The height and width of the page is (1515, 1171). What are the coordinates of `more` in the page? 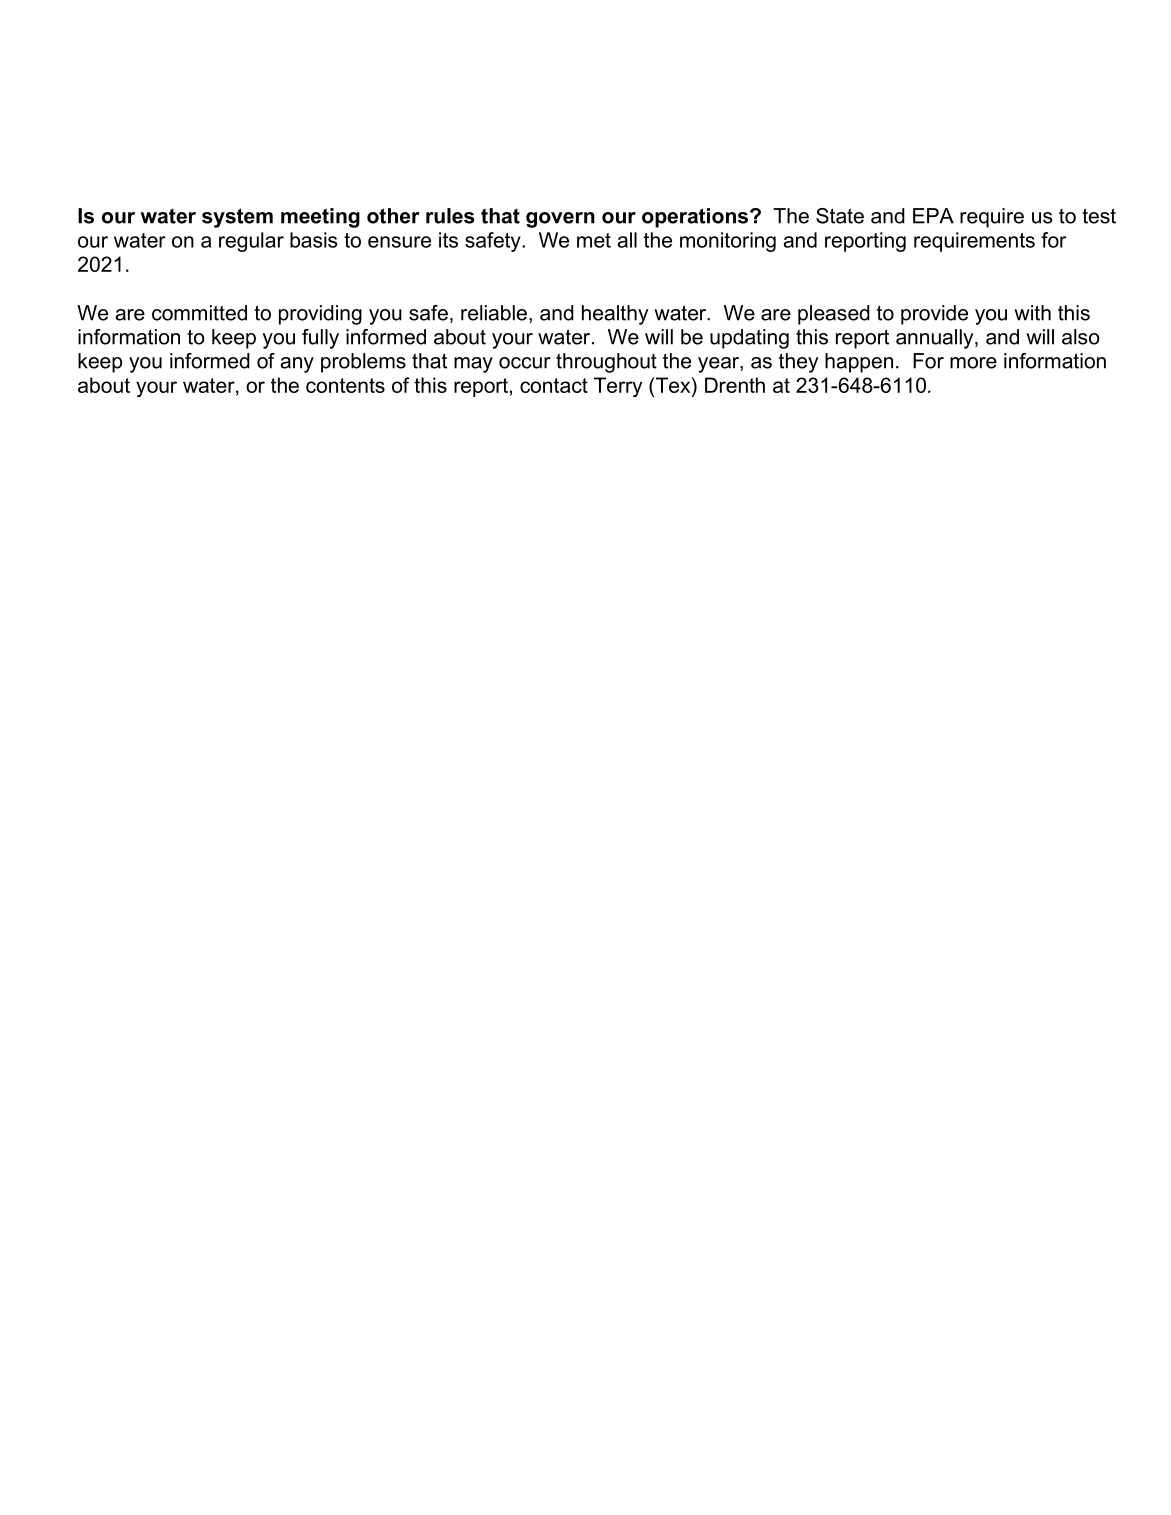 It's located at (973, 363).
